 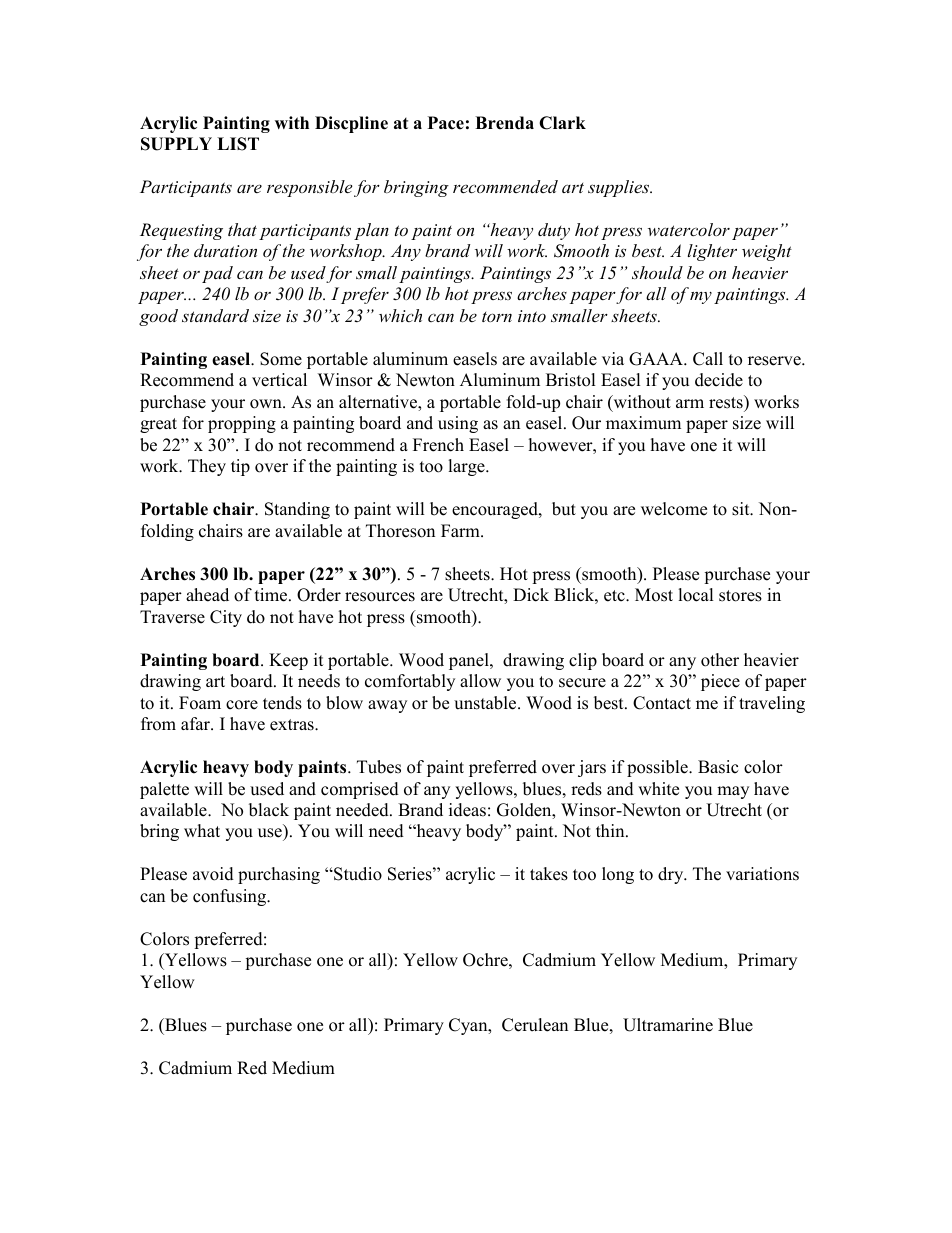 I want to click on Some, so click(x=281, y=359).
